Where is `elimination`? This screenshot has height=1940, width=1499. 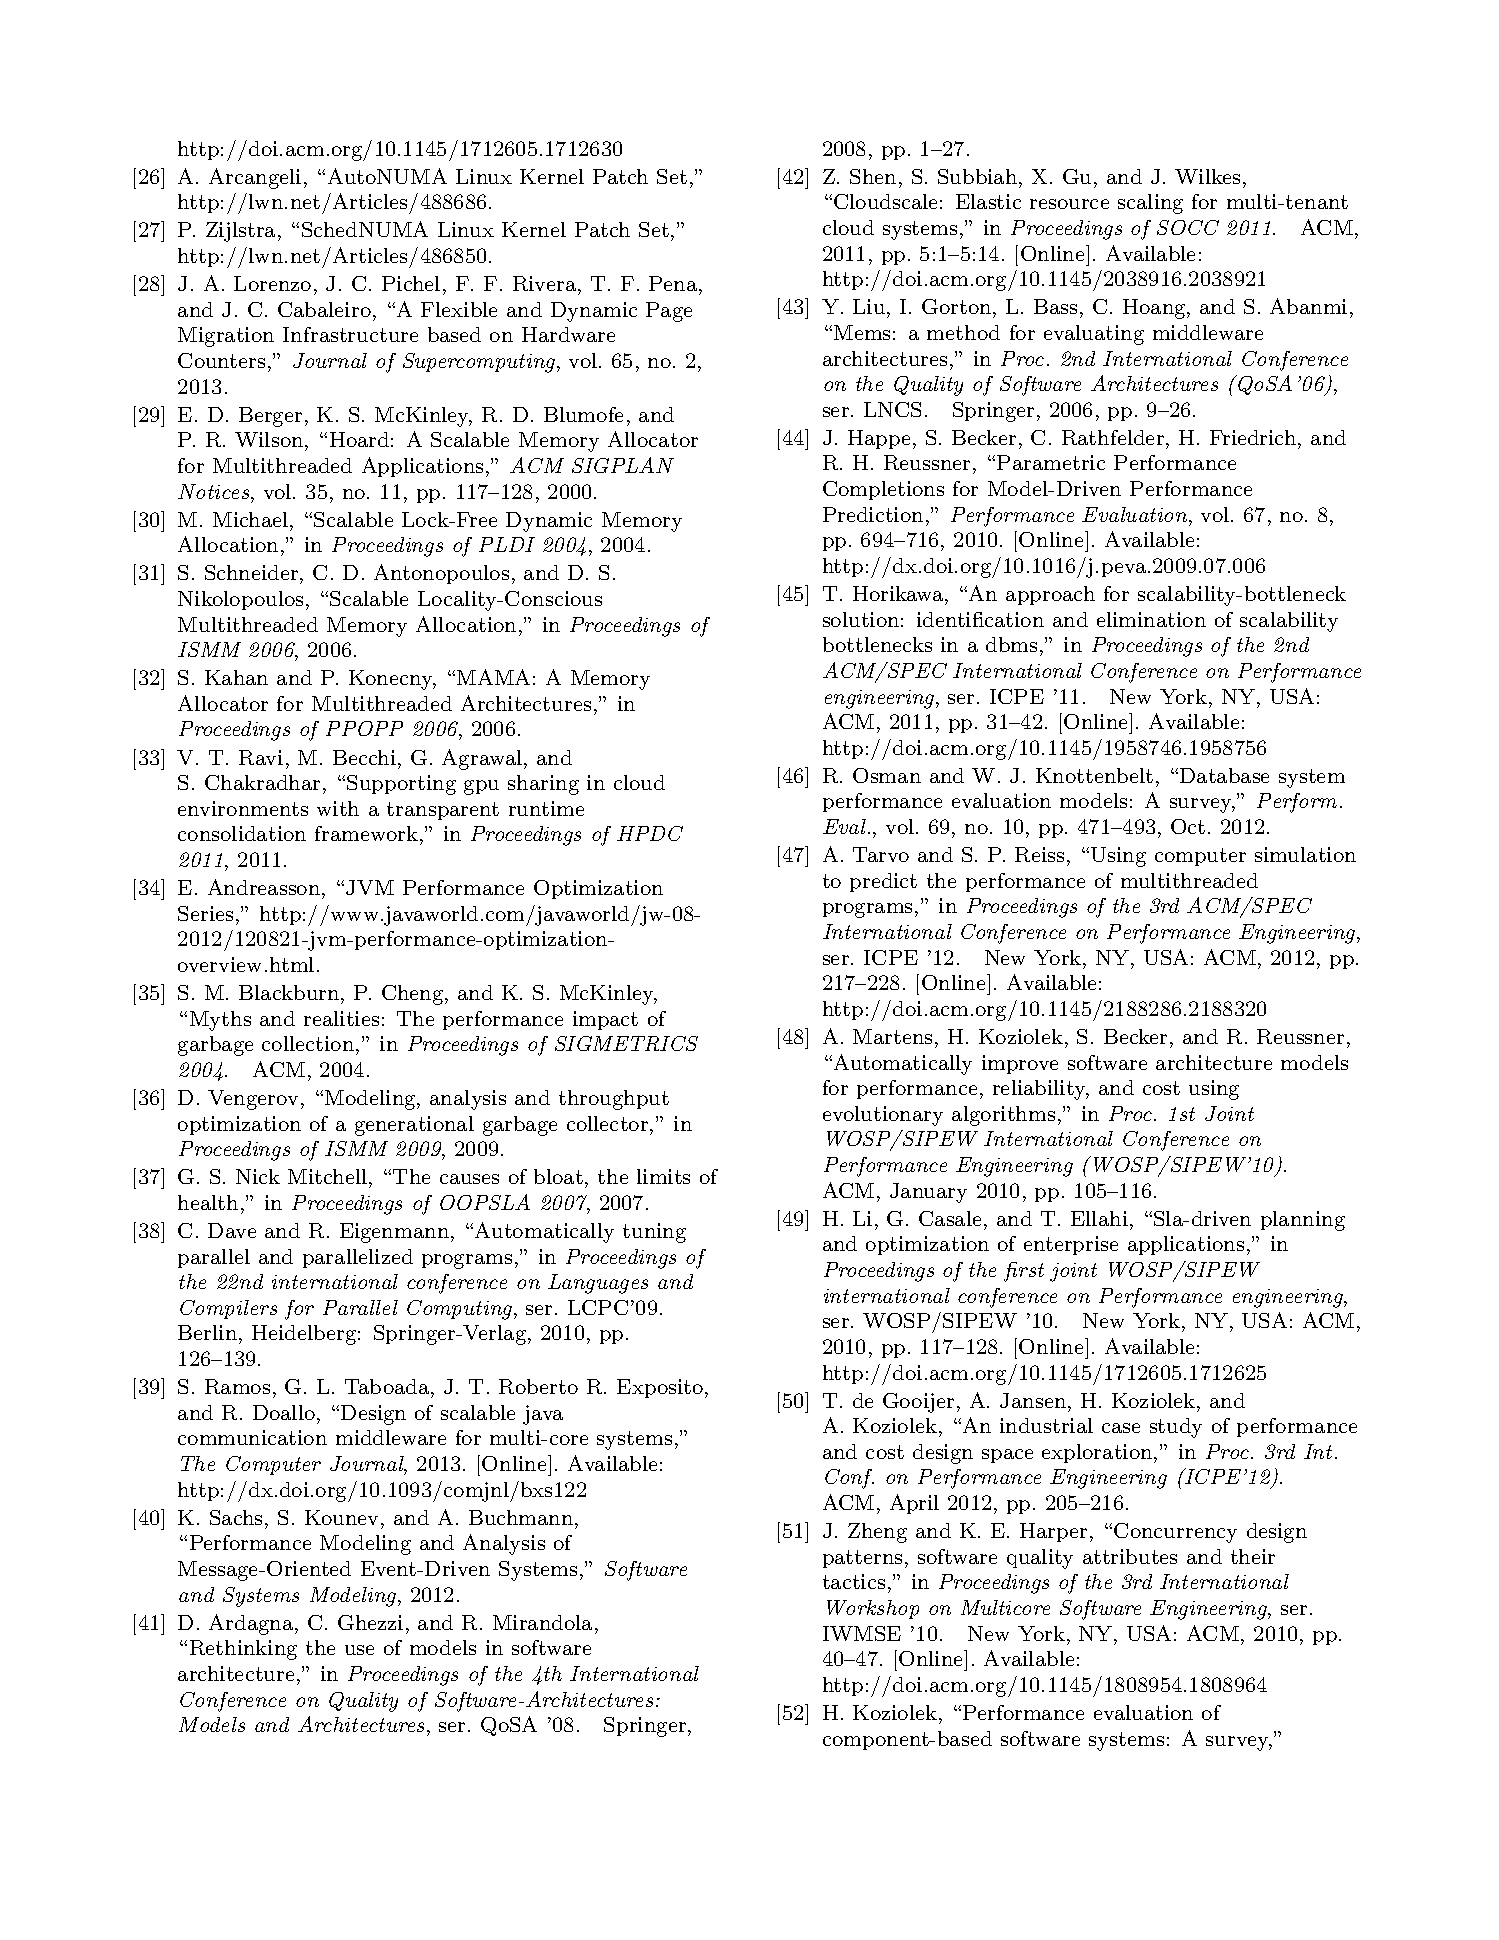 elimination is located at coordinates (1151, 619).
